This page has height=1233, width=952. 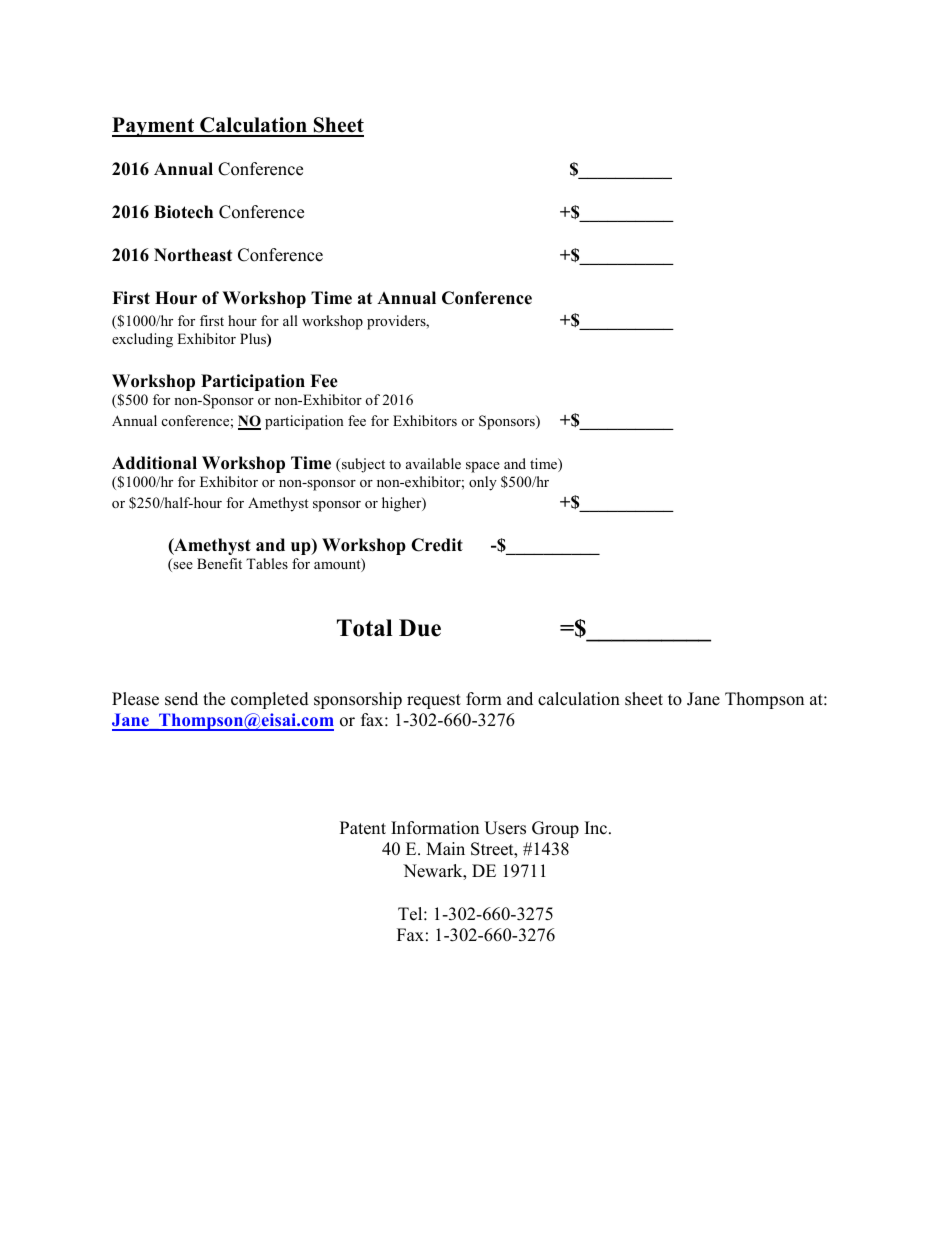 What do you see at coordinates (362, 465) in the page?
I see `subject` at bounding box center [362, 465].
